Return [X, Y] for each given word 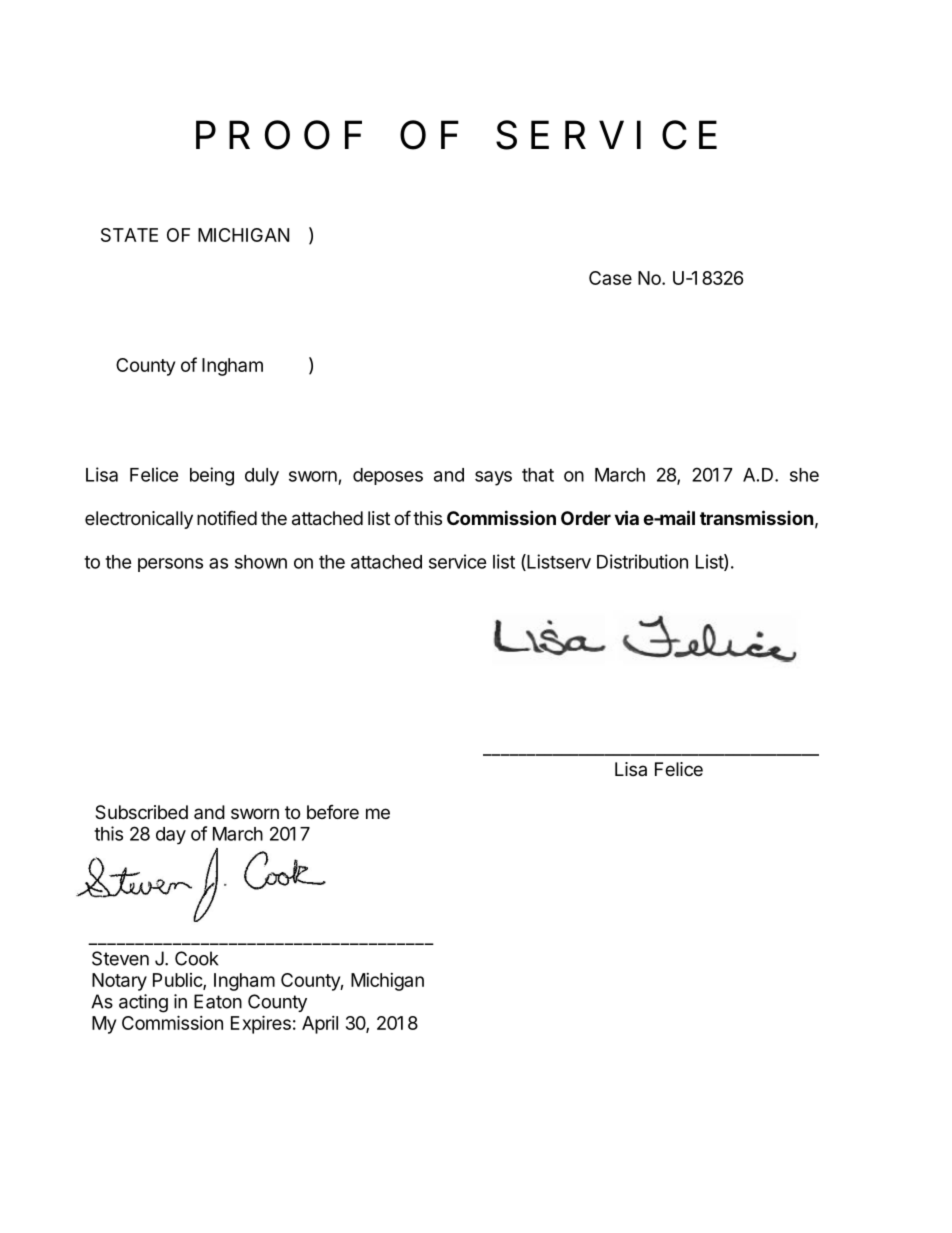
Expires [261, 1024]
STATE [129, 235]
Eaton [218, 1001]
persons [170, 565]
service [458, 561]
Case [610, 278]
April [320, 1025]
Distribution [642, 561]
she [804, 475]
